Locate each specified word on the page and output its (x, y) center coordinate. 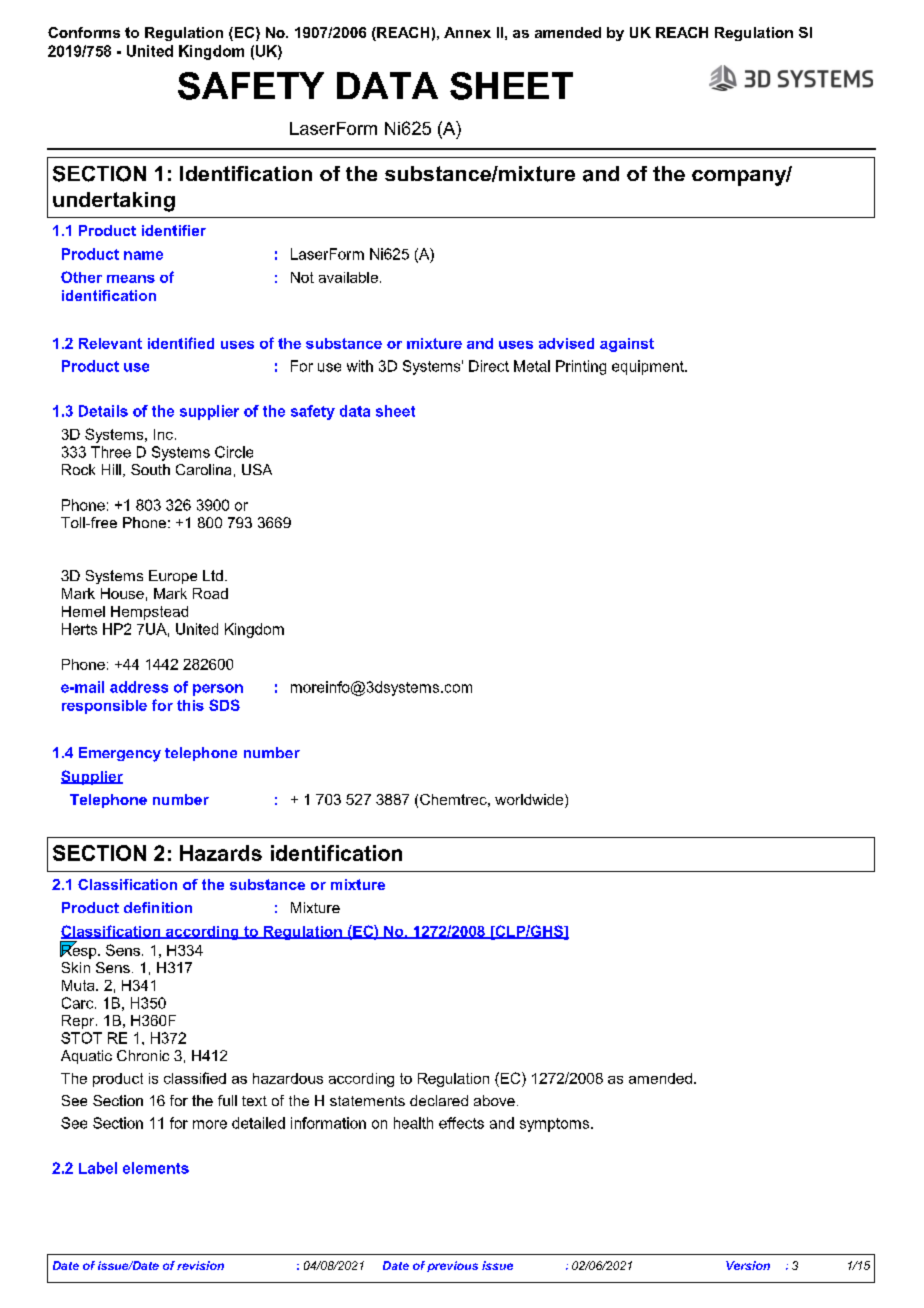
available (348, 277)
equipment (649, 367)
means (131, 279)
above (494, 1100)
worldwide (530, 801)
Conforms (84, 32)
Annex (467, 32)
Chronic (143, 1055)
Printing (581, 367)
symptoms (556, 1125)
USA (257, 469)
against (627, 345)
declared (439, 1100)
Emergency (120, 754)
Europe (173, 577)
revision (200, 1265)
